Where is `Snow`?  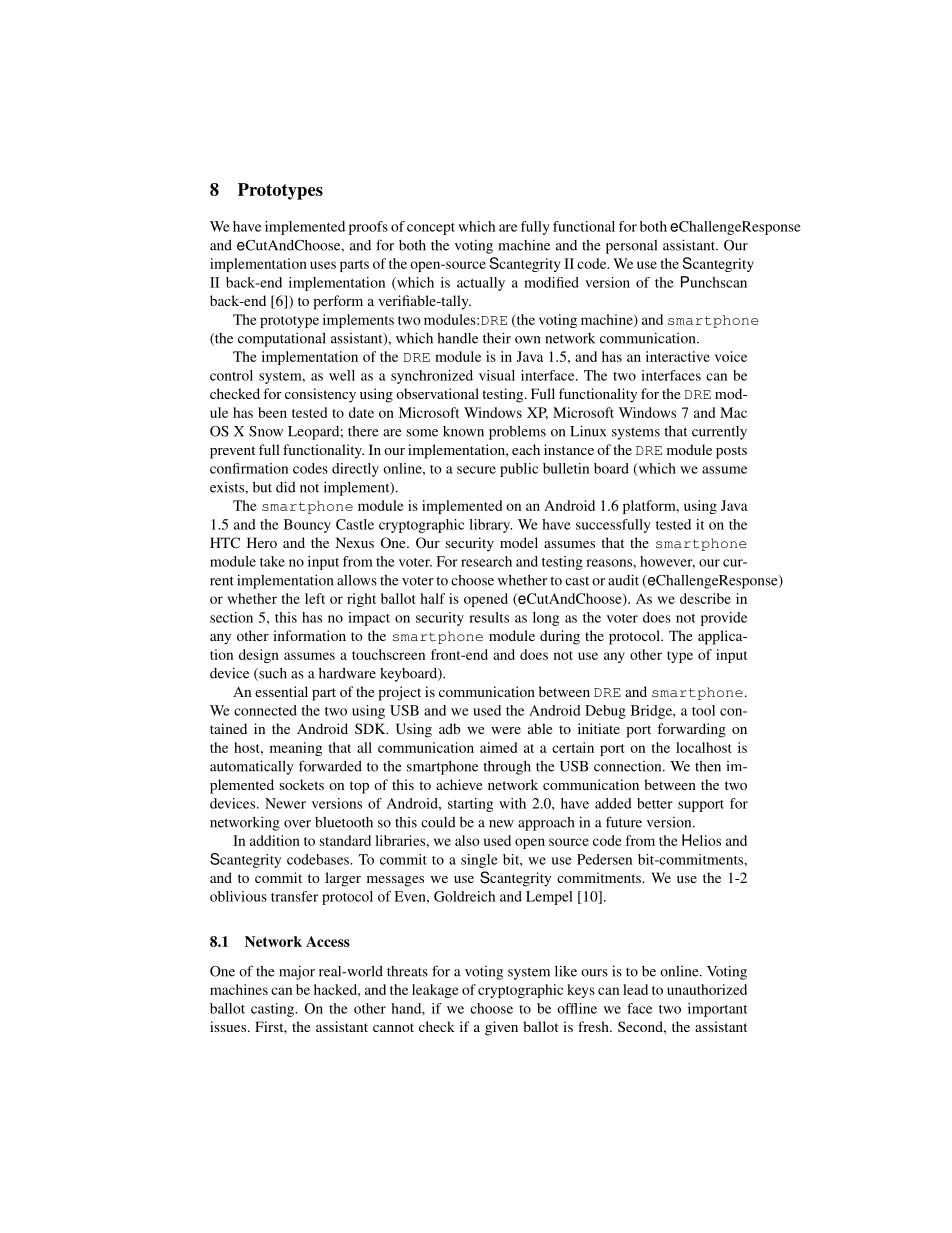 Snow is located at coordinates (266, 431).
